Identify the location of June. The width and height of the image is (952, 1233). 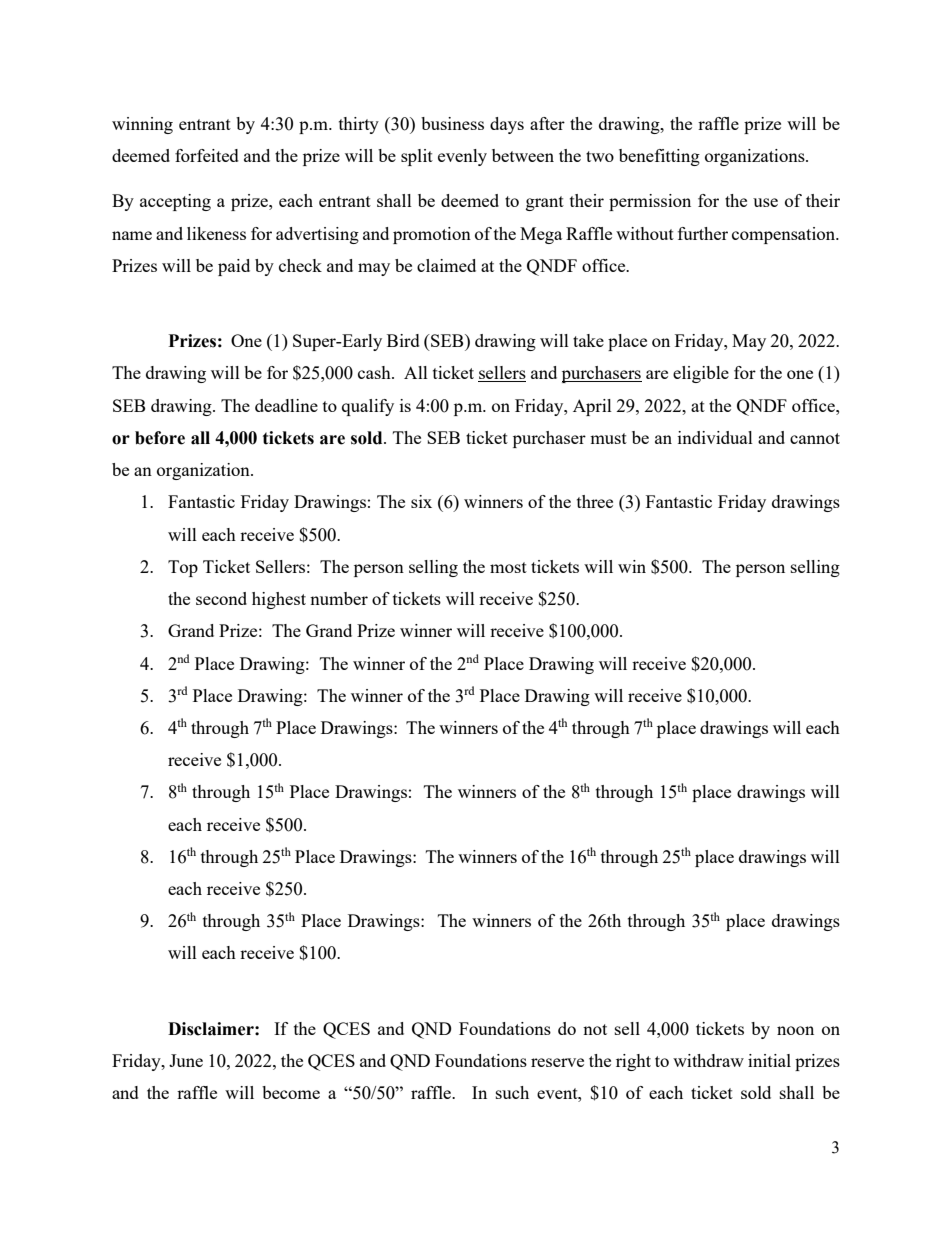
(186, 1060).
